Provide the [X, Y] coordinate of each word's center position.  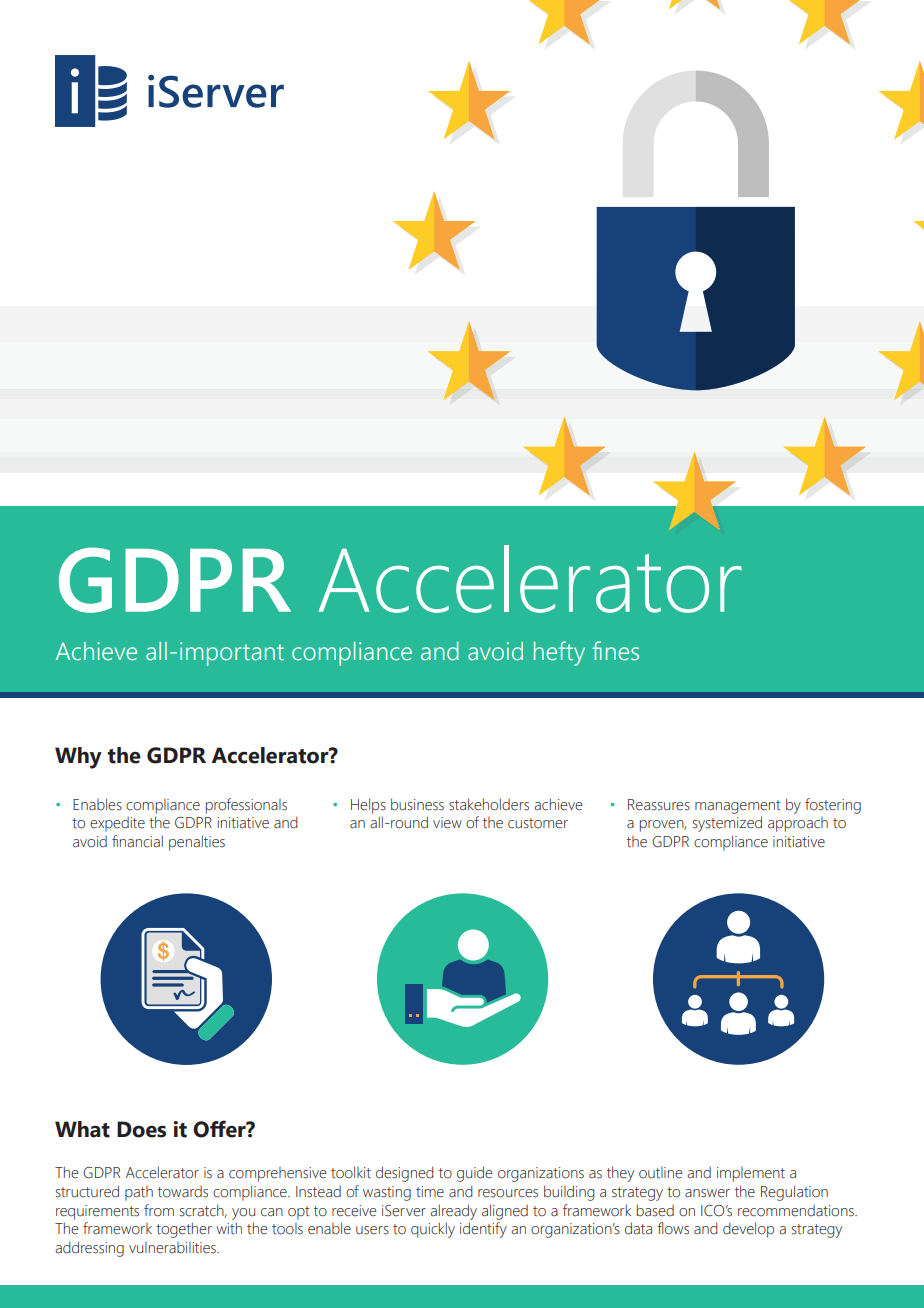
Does [141, 1129]
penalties [197, 843]
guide [475, 1174]
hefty [559, 653]
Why [78, 758]
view [447, 823]
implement [751, 1174]
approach [798, 824]
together [184, 1230]
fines [615, 651]
